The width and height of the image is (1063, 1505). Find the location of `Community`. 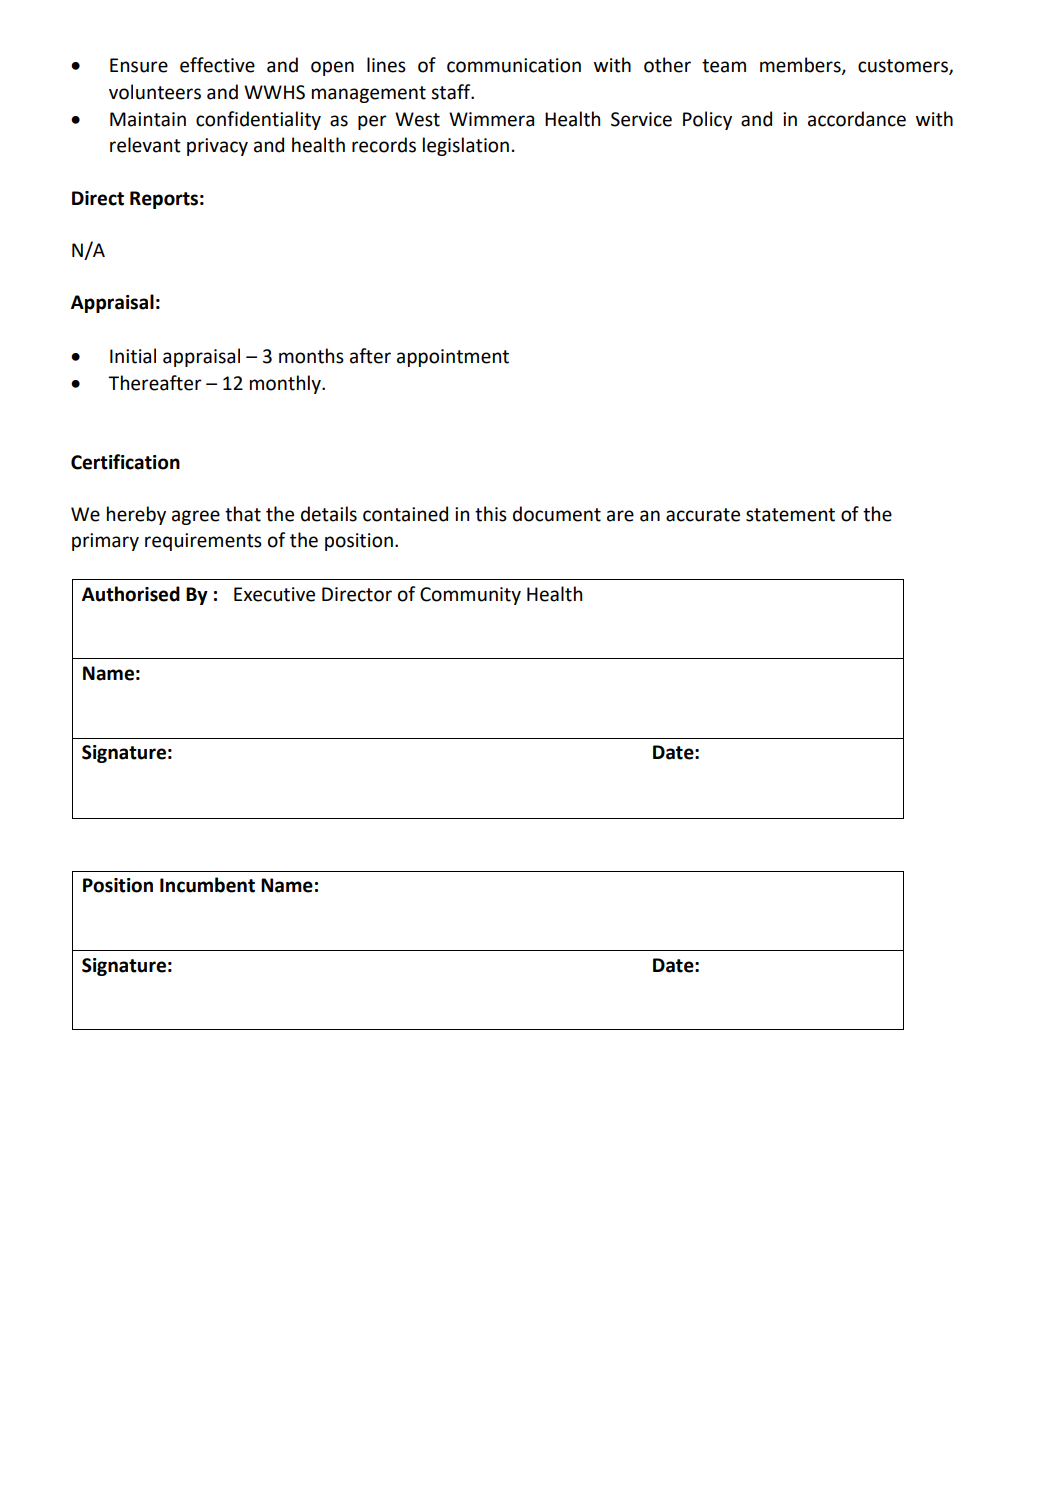

Community is located at coordinates (470, 596).
